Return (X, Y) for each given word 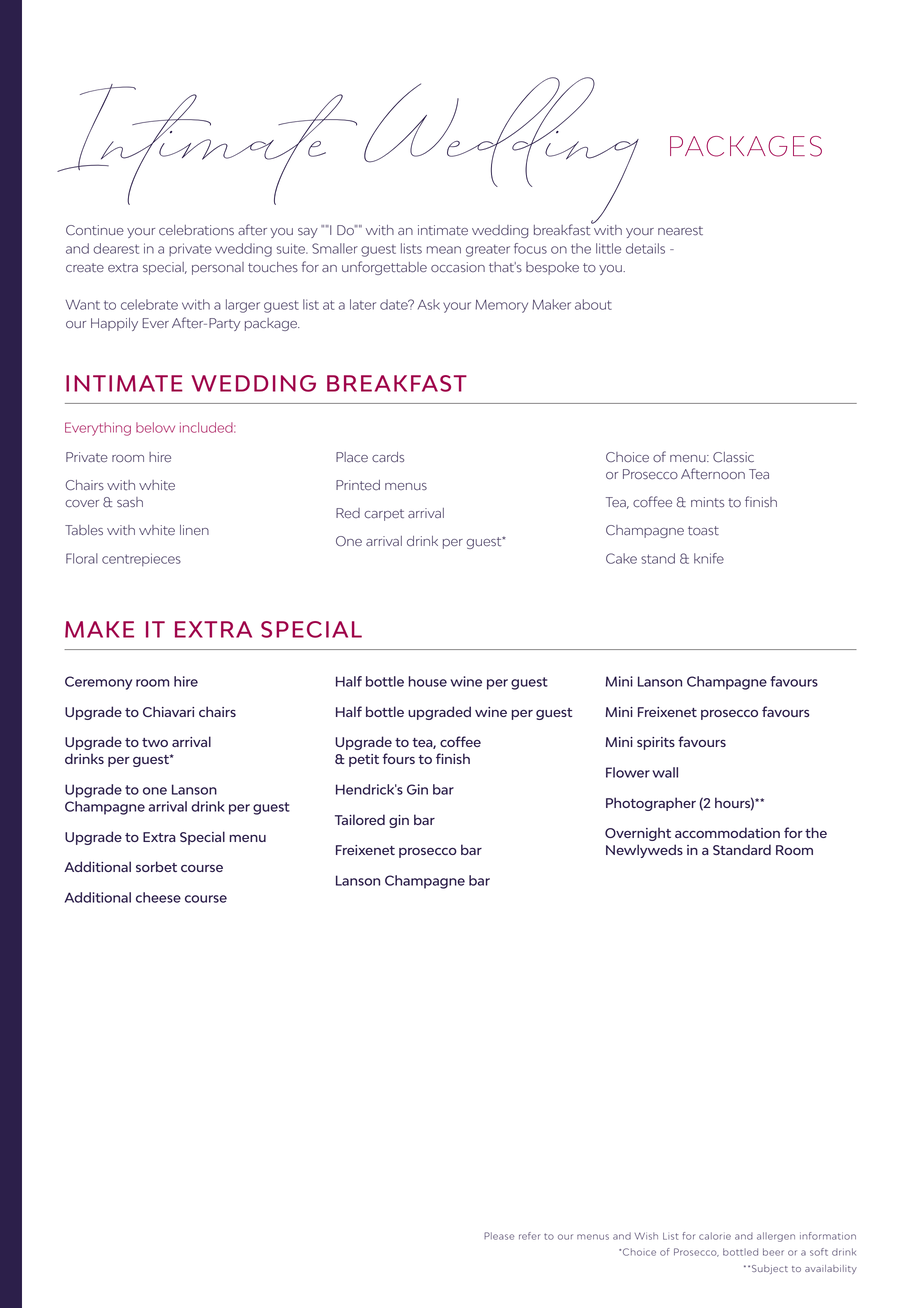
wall (665, 772)
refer (529, 1236)
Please (499, 1236)
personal (218, 268)
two (155, 742)
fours (399, 758)
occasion (458, 267)
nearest (680, 231)
